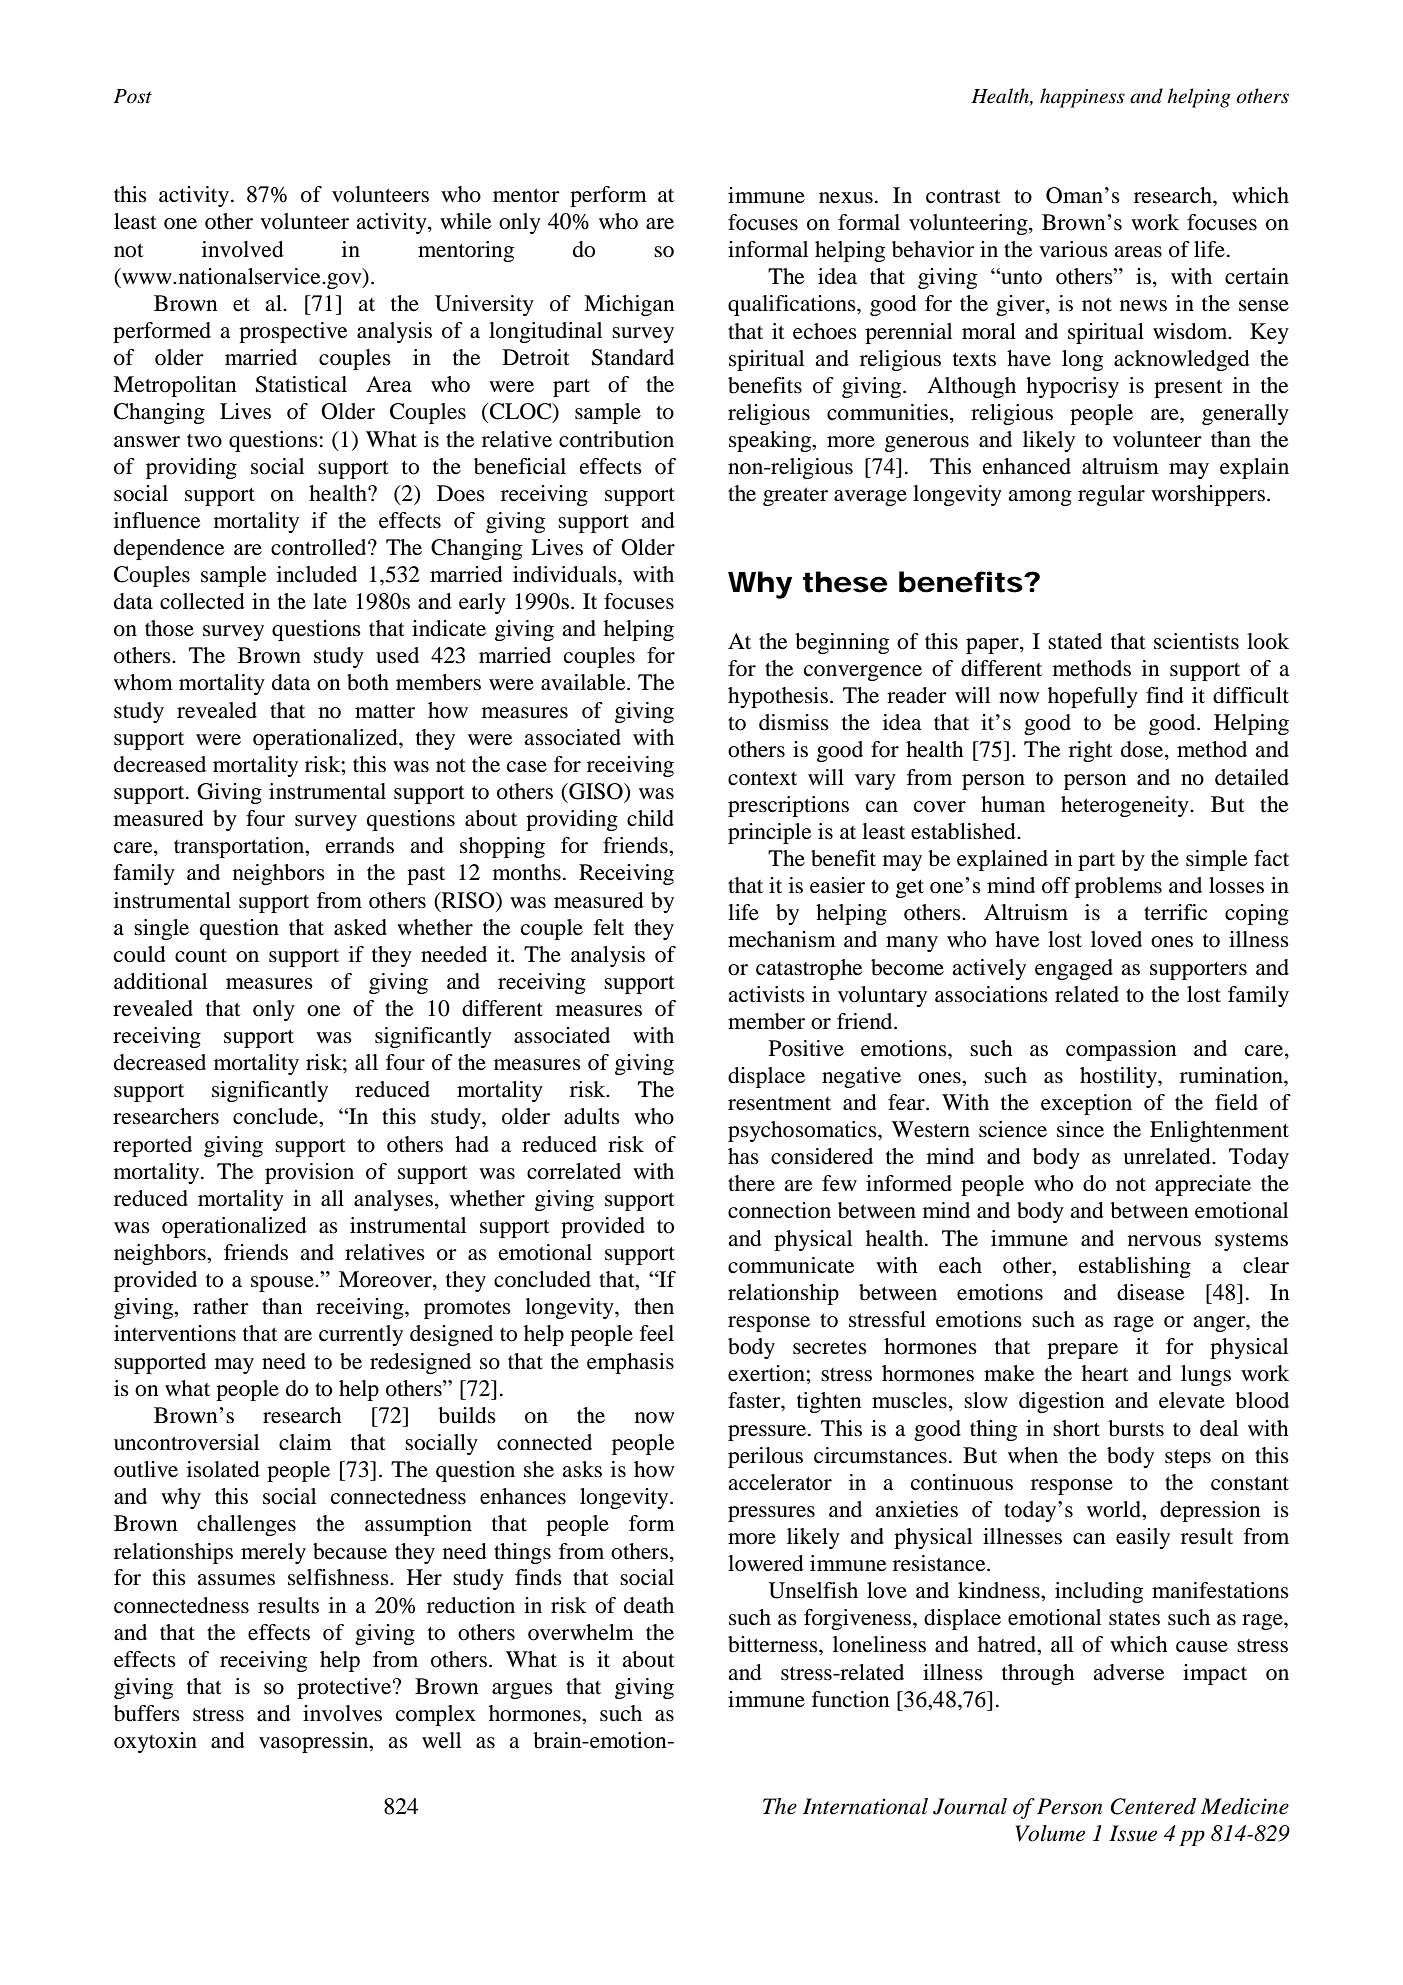 This document has height=1985, width=1403. Describe the element at coordinates (201, 956) in the document. I see `count` at that location.
